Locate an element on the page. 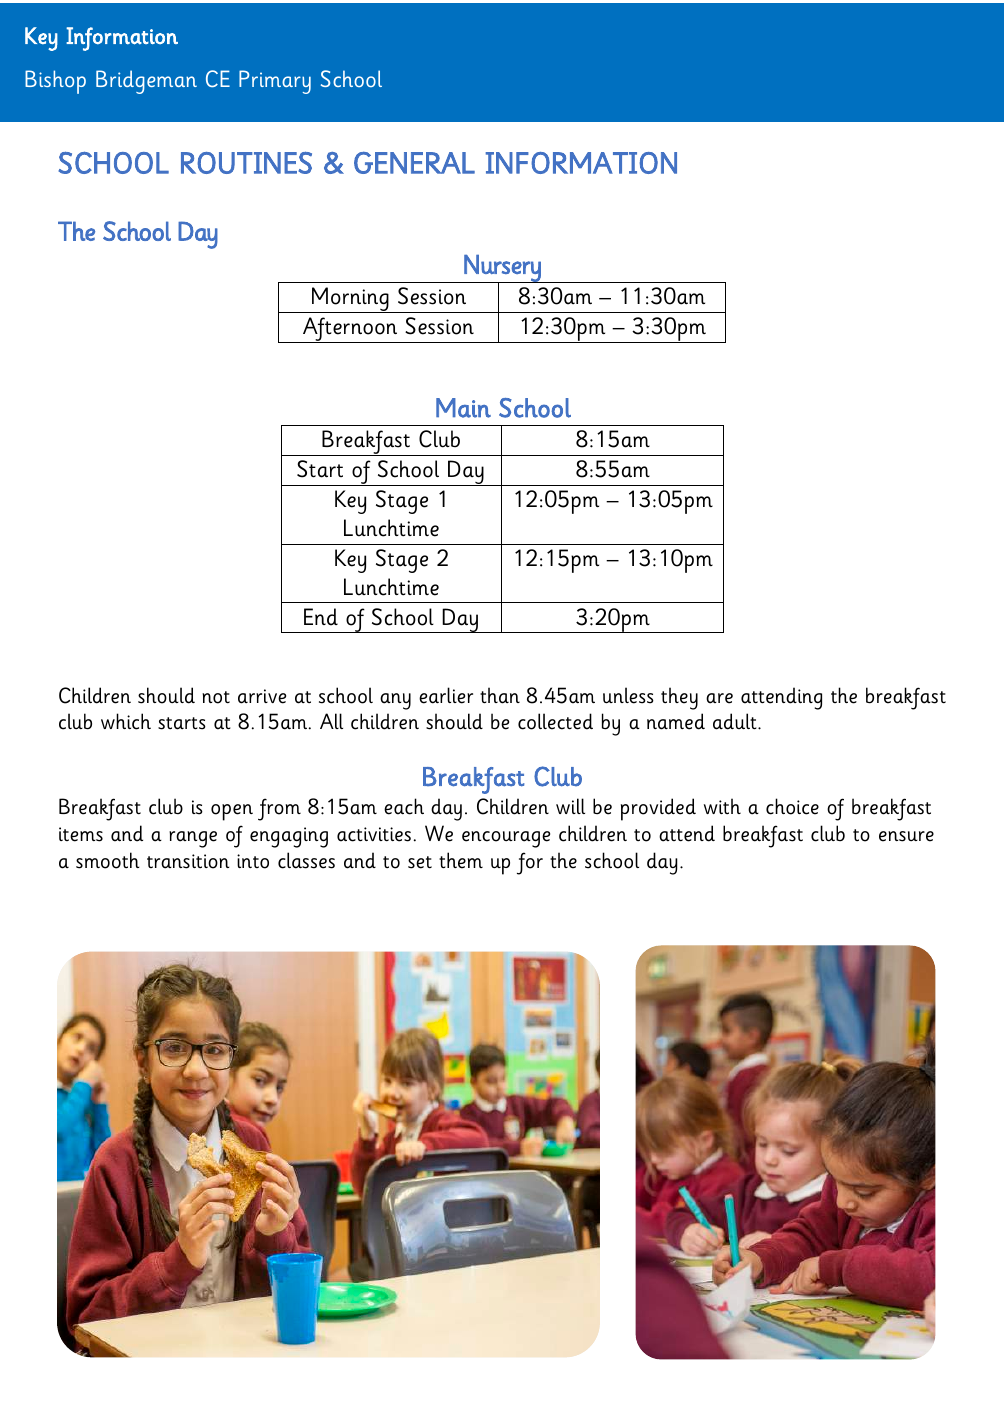 This document has height=1420, width=1004. range is located at coordinates (193, 839).
